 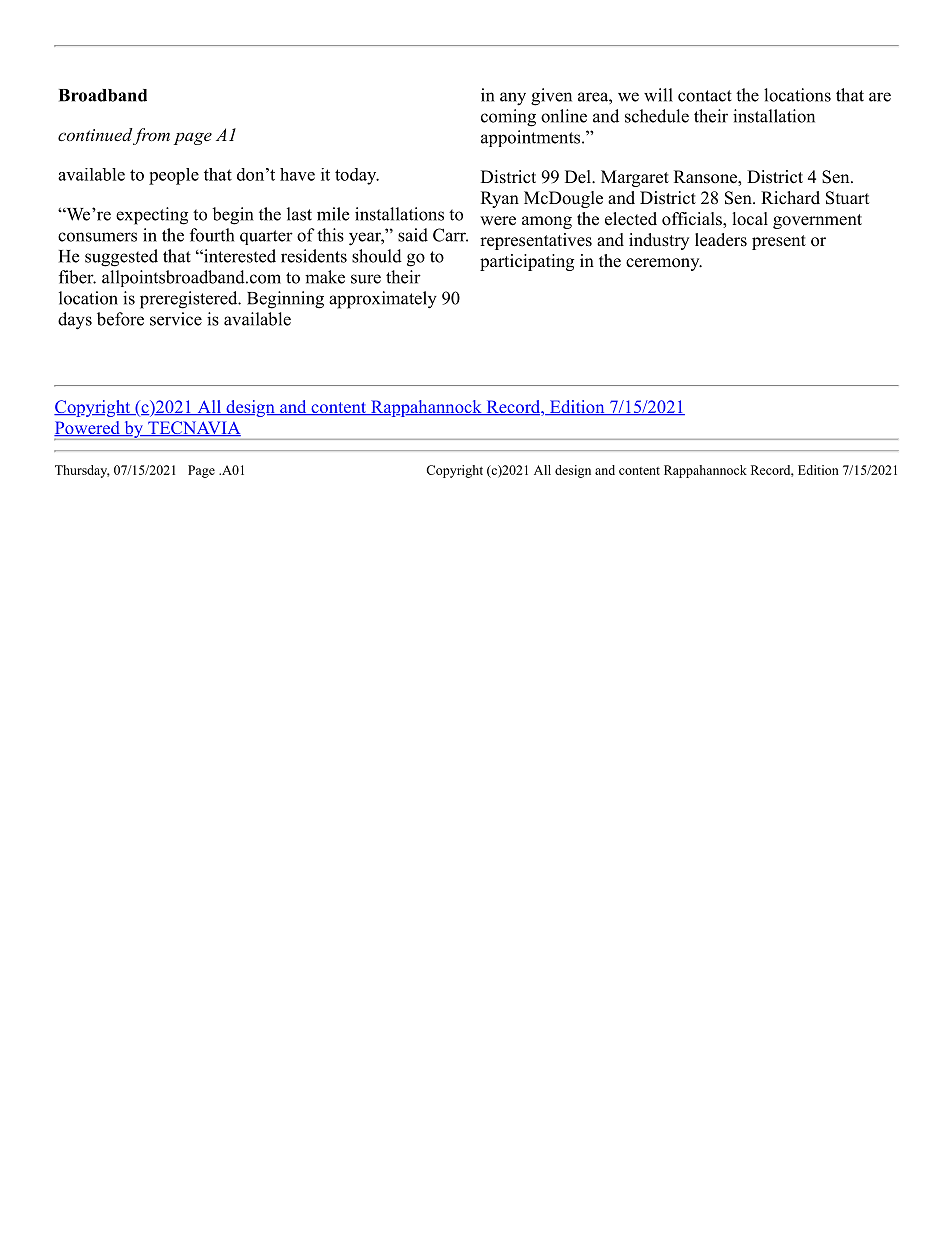 I want to click on from, so click(x=151, y=136).
